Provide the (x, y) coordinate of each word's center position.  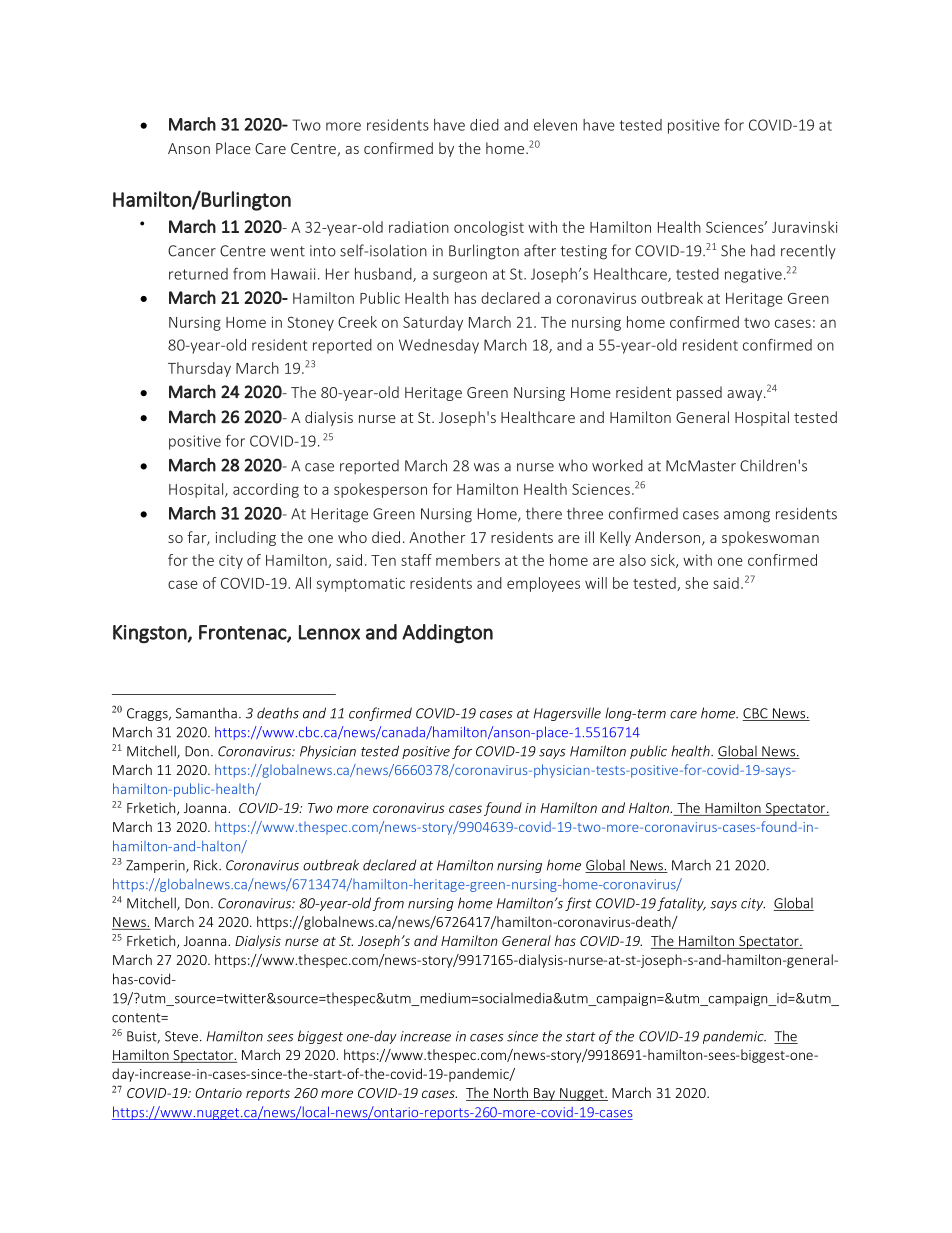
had (763, 250)
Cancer (192, 251)
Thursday (199, 369)
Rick (207, 865)
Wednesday (439, 346)
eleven (555, 125)
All (303, 583)
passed (699, 393)
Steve (181, 1036)
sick (664, 561)
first (578, 904)
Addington (447, 634)
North (511, 1094)
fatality (681, 904)
